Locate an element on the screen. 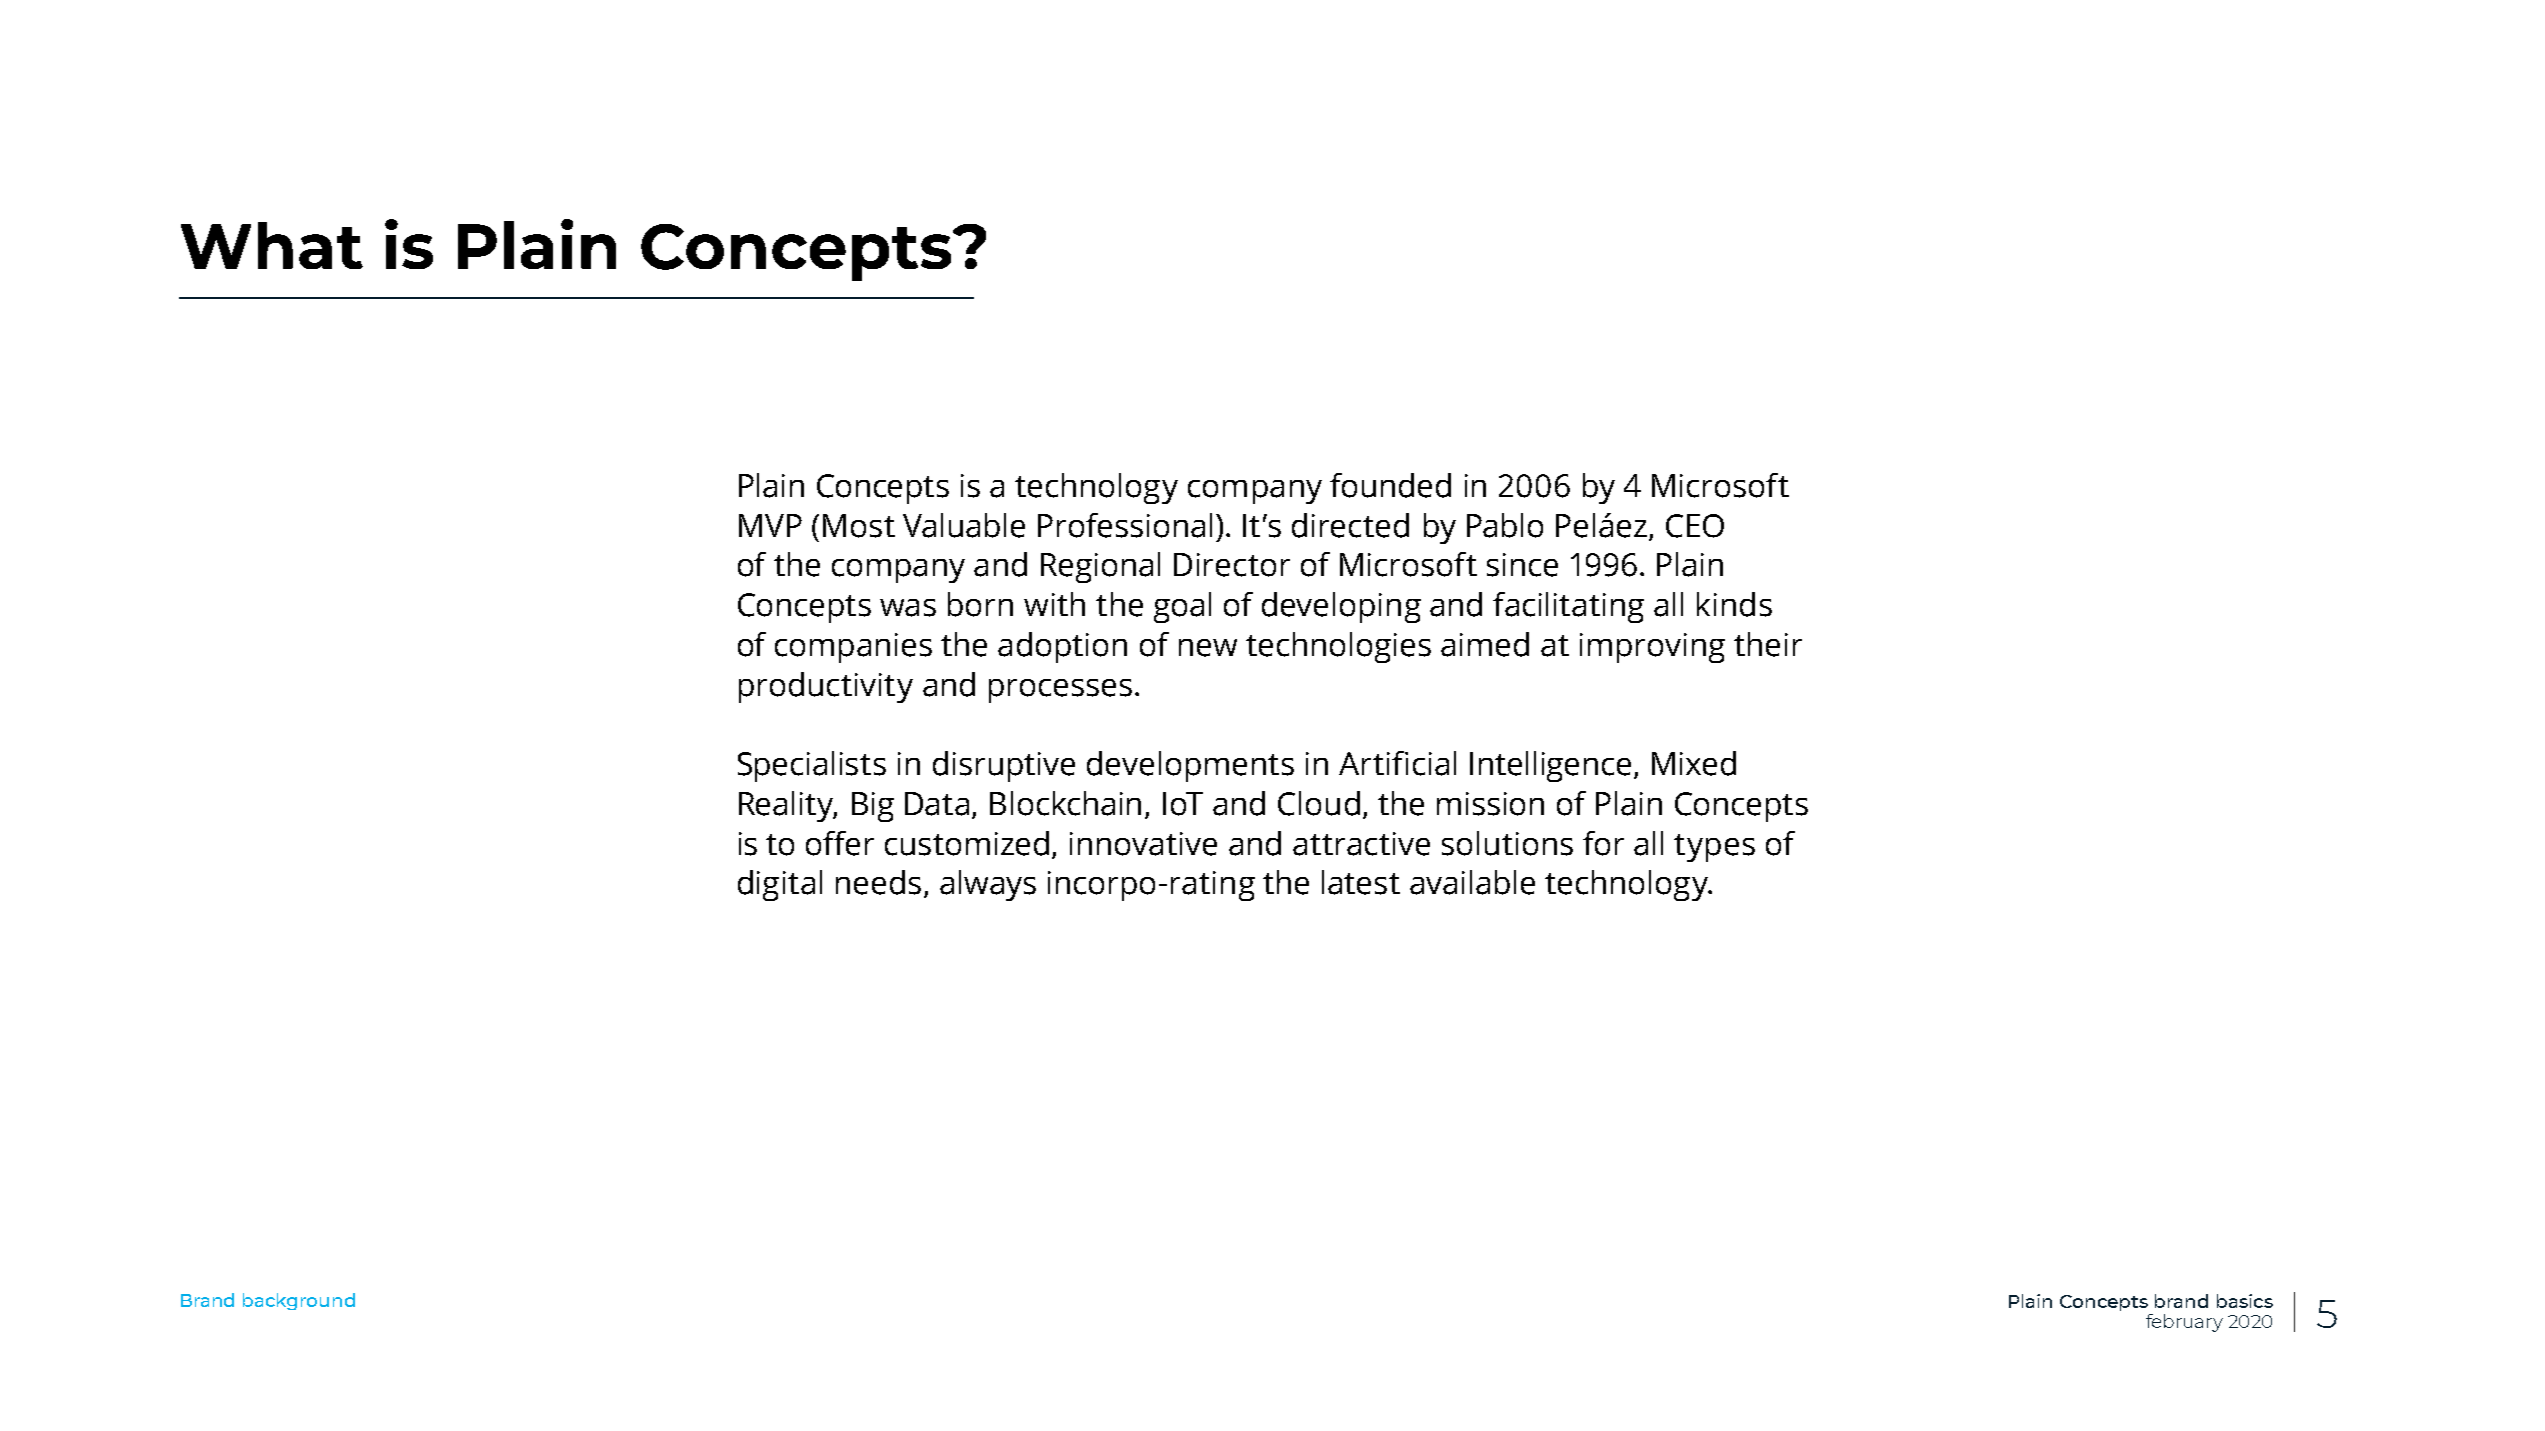 This screenshot has width=2545, height=1431. Cloud is located at coordinates (1319, 803).
